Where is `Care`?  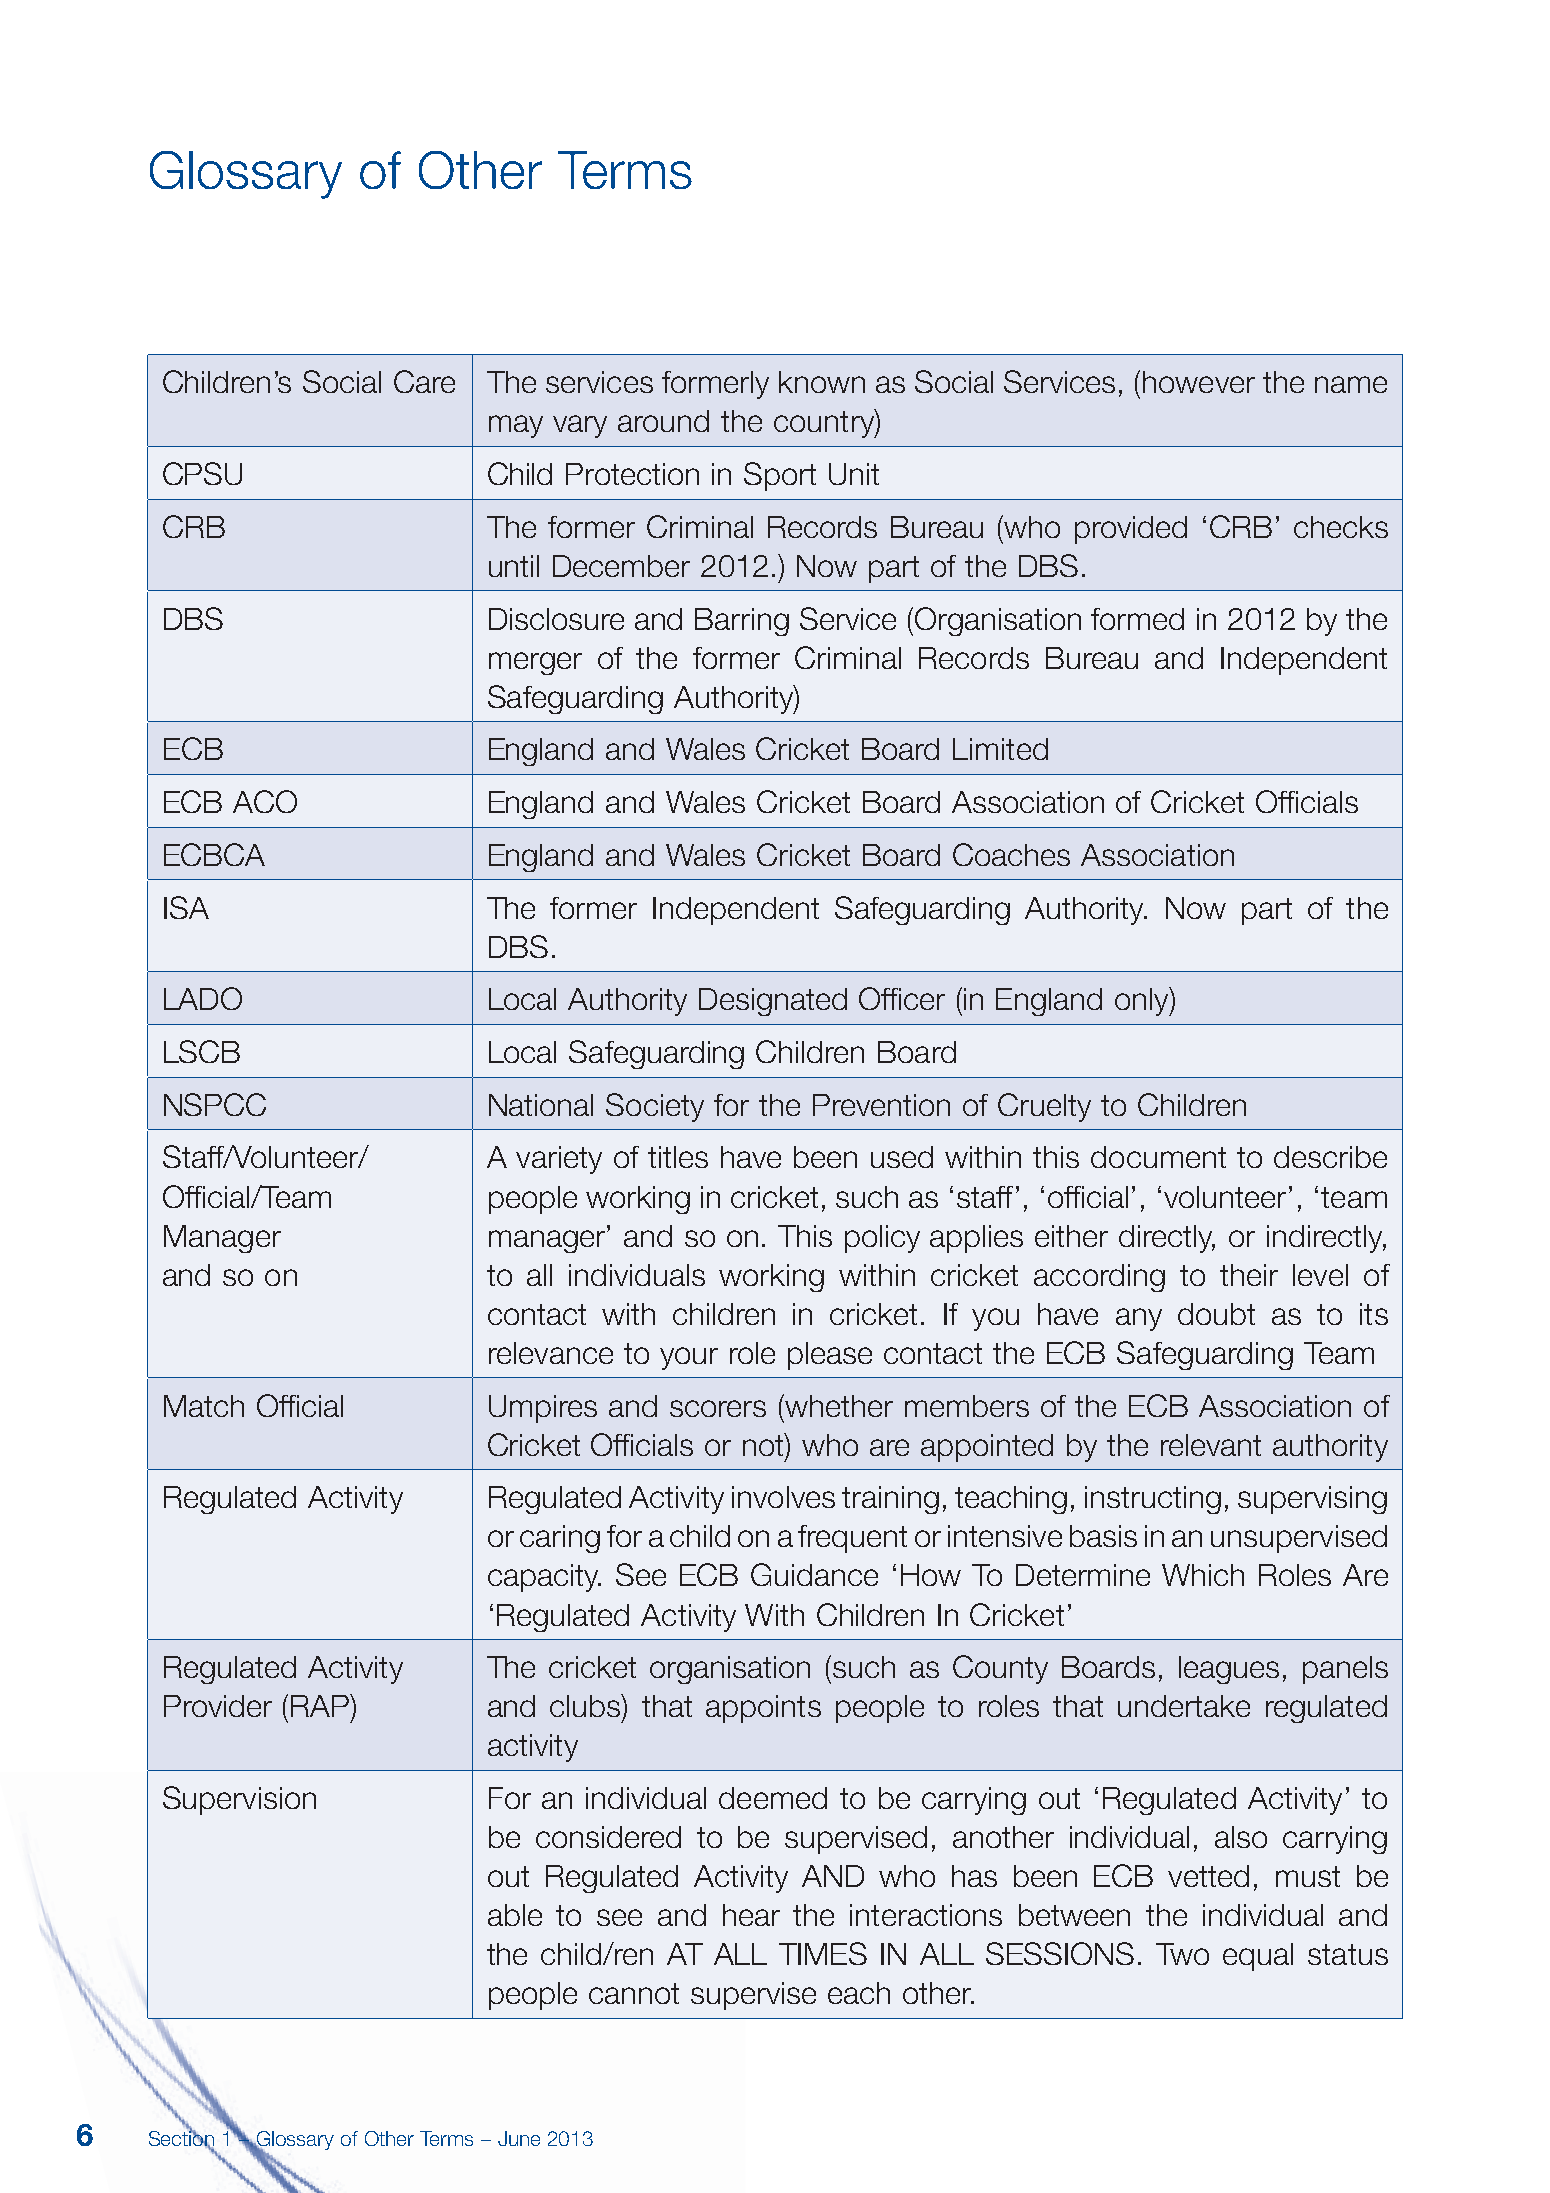
Care is located at coordinates (424, 381).
